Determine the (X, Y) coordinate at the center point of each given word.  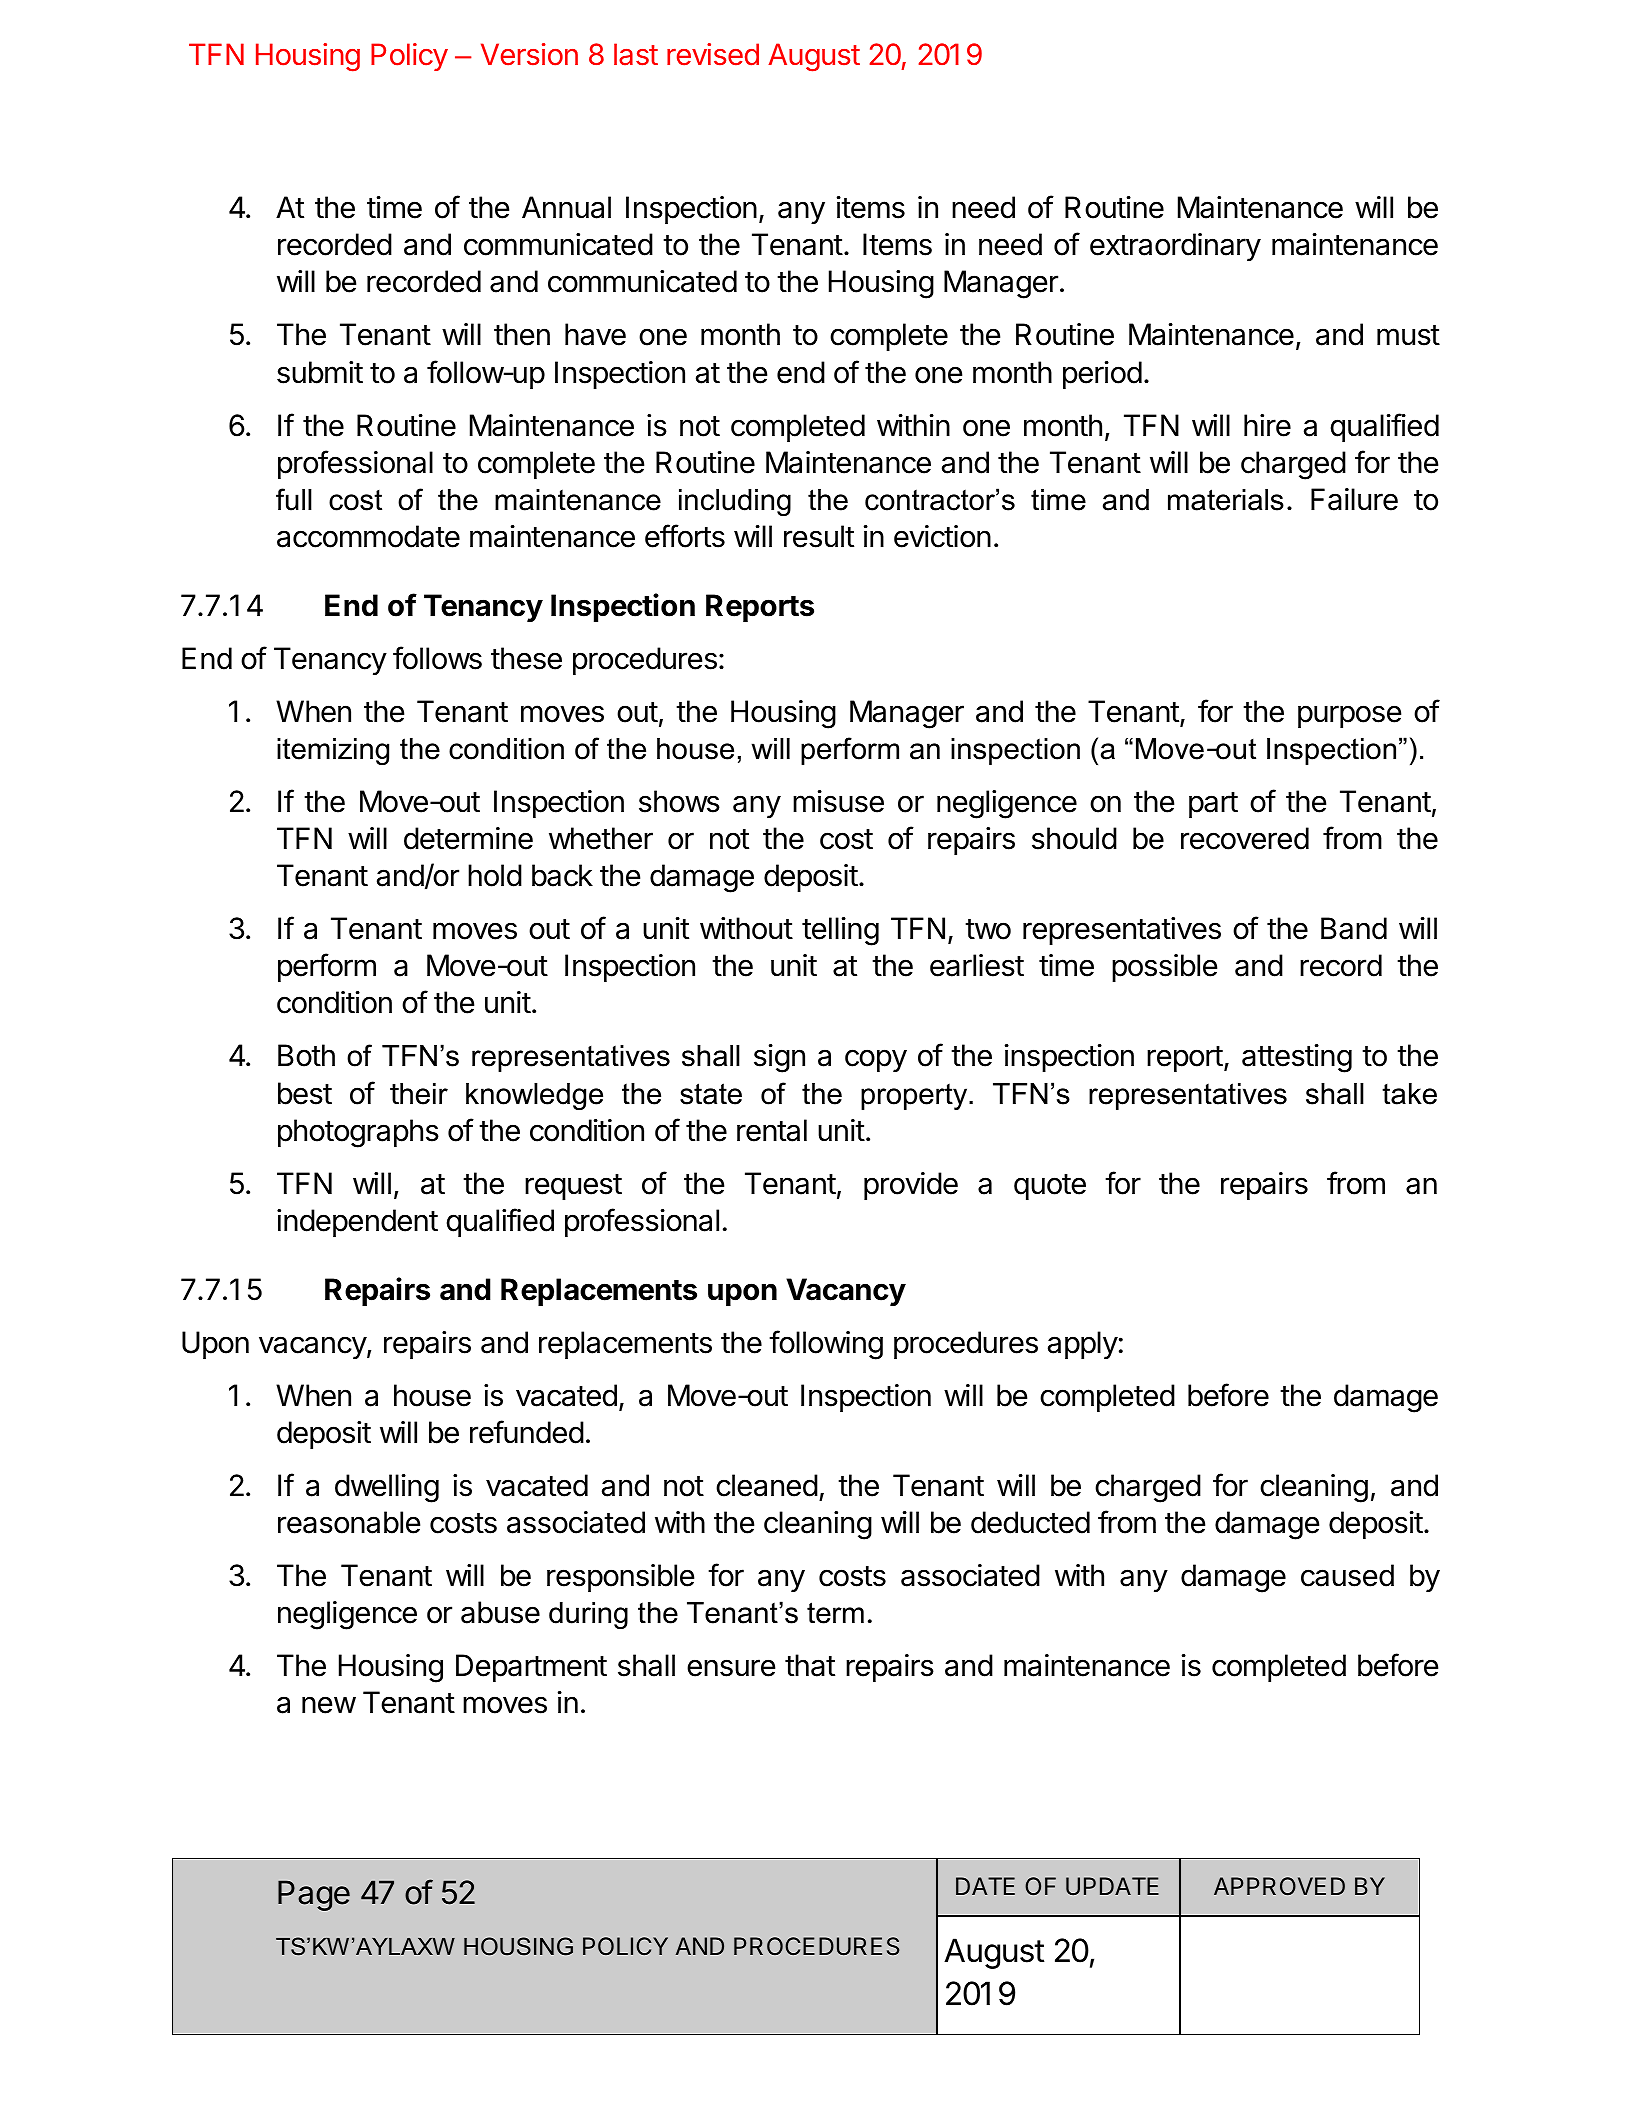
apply (1083, 1345)
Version (529, 54)
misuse (838, 801)
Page (314, 1895)
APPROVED (1279, 1886)
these (526, 658)
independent (357, 1223)
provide (911, 1186)
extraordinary (1175, 247)
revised (713, 54)
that (810, 1665)
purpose (1349, 716)
